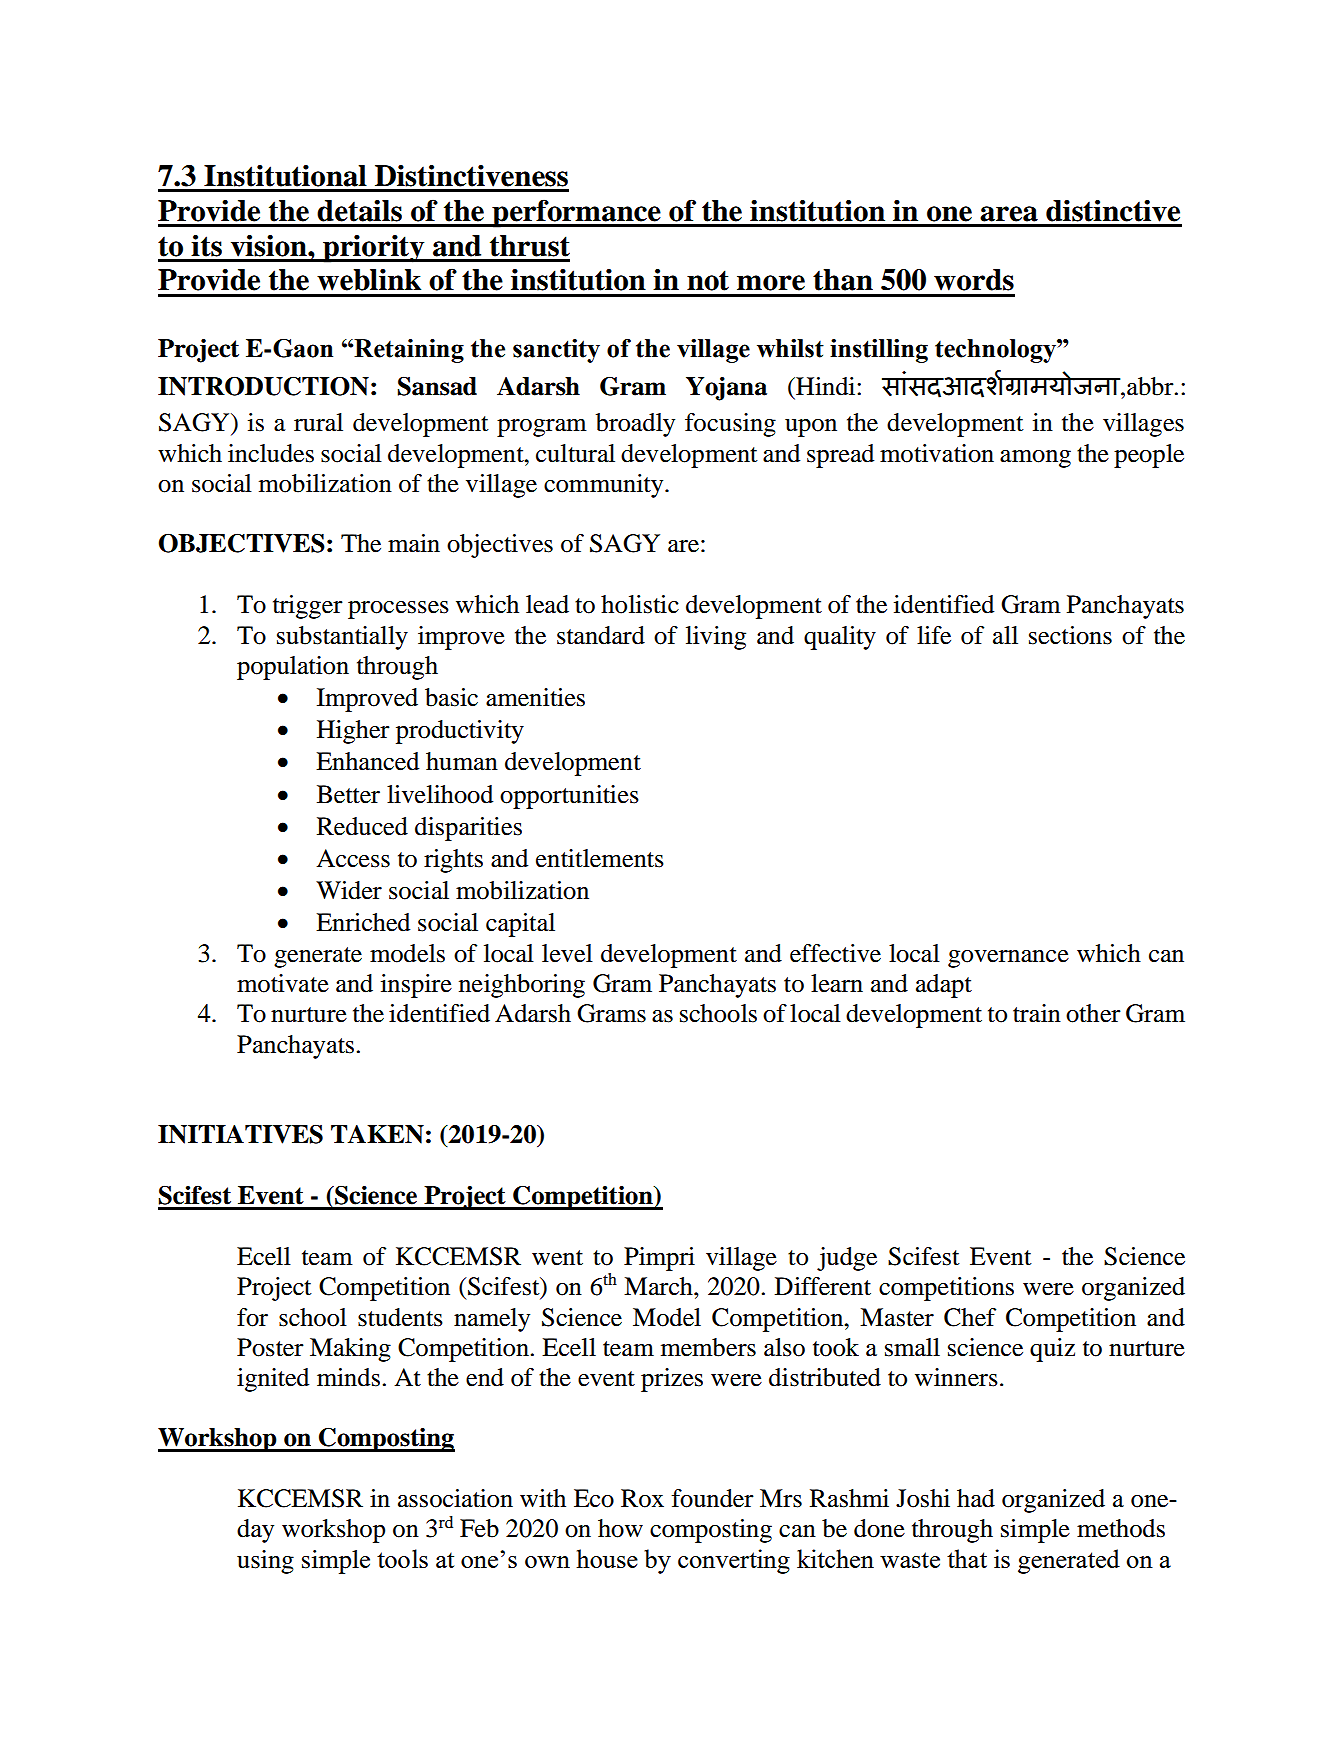 This document has width=1344, height=1739. Describe the element at coordinates (402, 1558) in the document. I see `tools` at that location.
